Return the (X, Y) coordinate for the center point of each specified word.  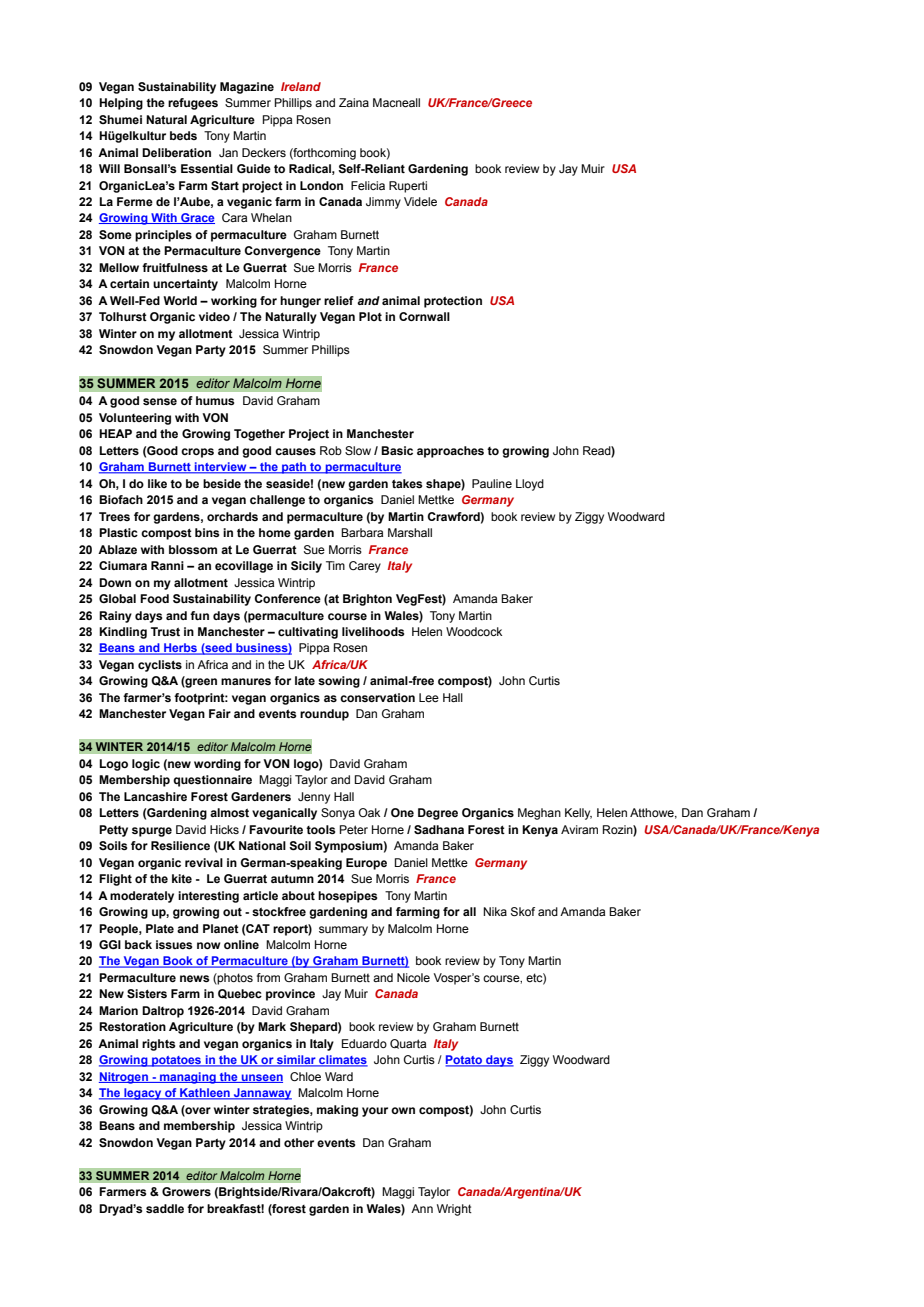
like (157, 483)
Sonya (338, 814)
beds (183, 135)
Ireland (301, 86)
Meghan (539, 814)
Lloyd (530, 485)
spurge (152, 832)
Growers (186, 1191)
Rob (331, 450)
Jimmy (383, 203)
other (299, 1142)
